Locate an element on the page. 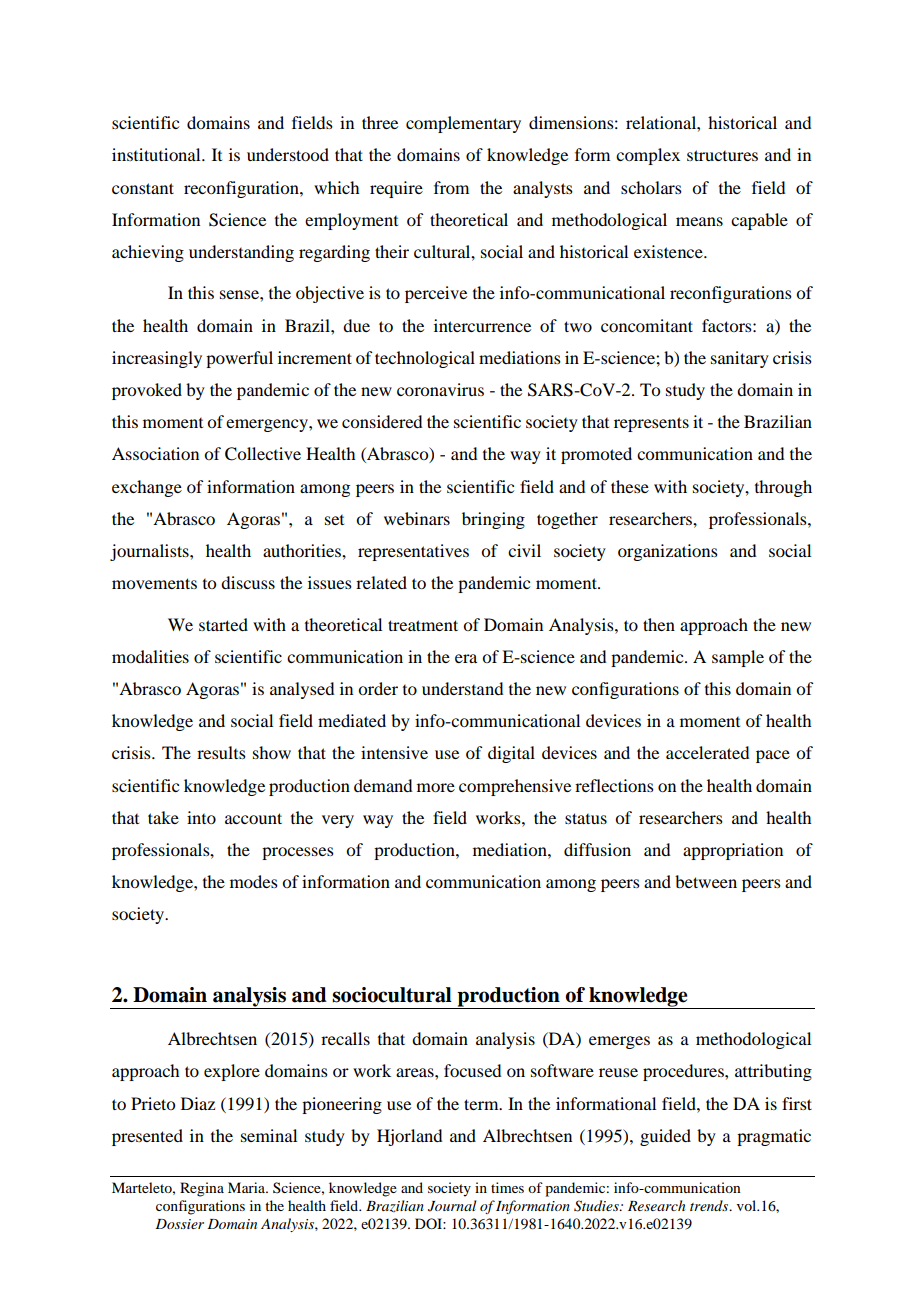 This page has height=1309, width=924. more is located at coordinates (436, 787).
